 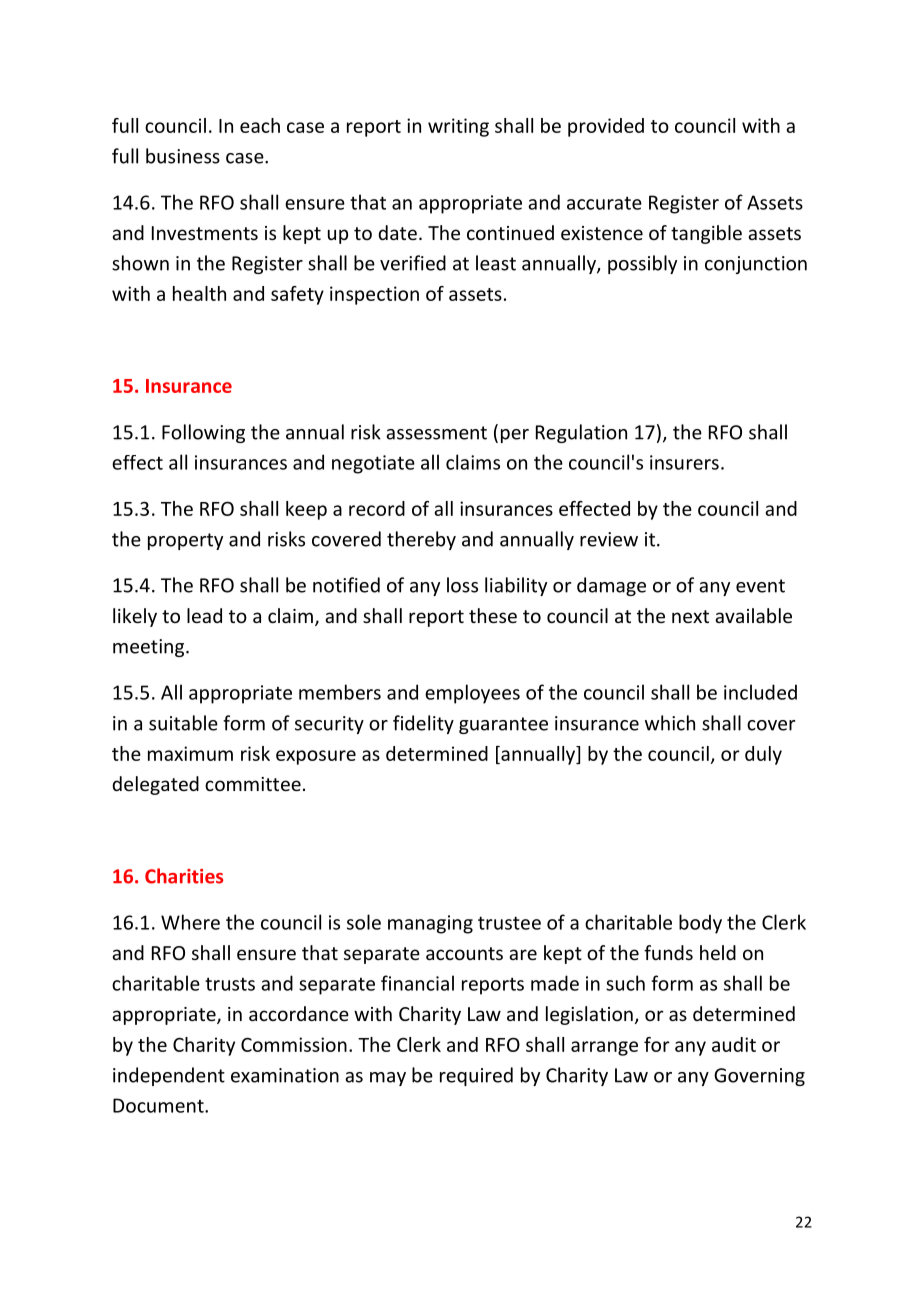 What do you see at coordinates (436, 433) in the document?
I see `assessment` at bounding box center [436, 433].
